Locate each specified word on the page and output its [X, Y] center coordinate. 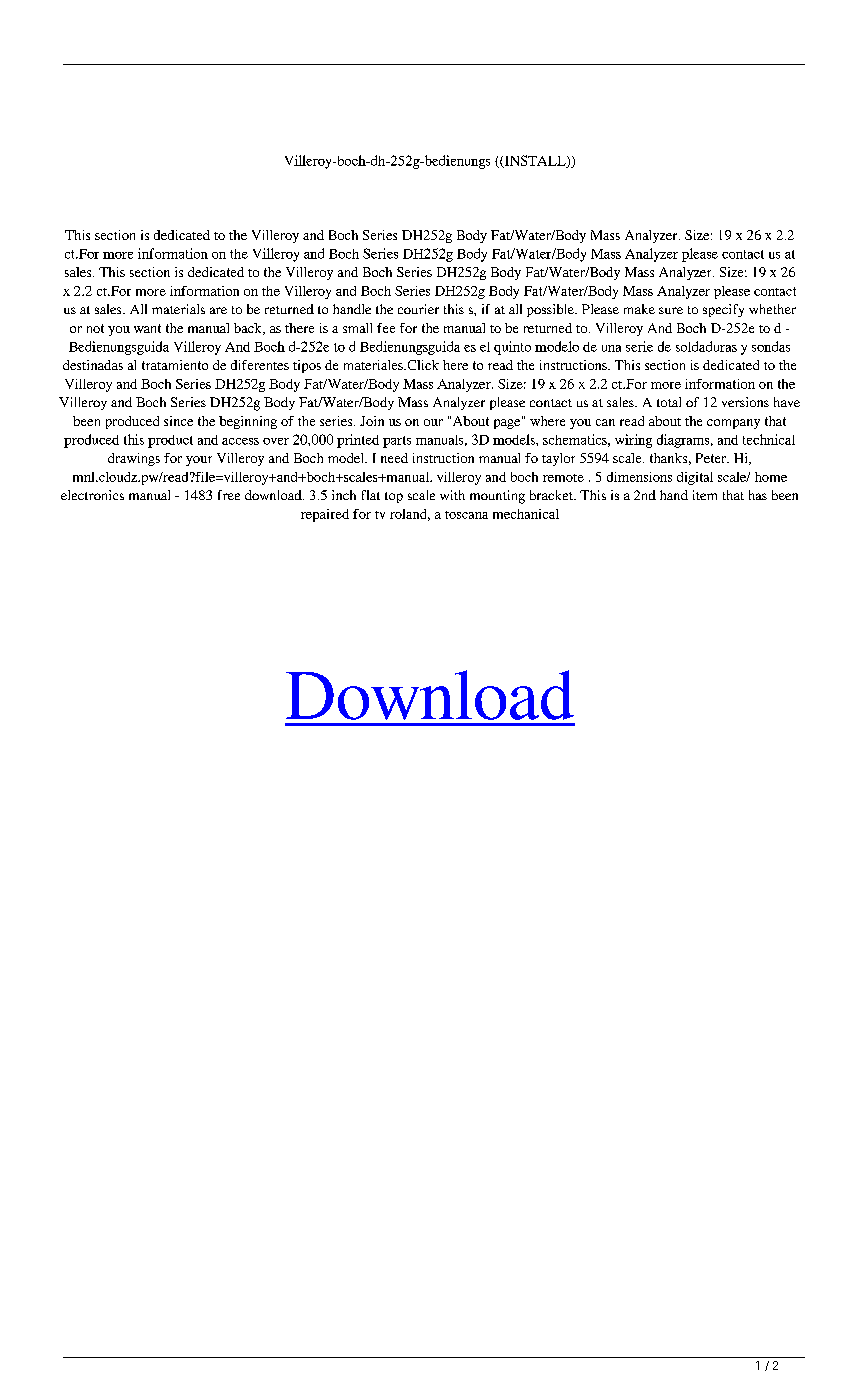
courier [418, 309]
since [178, 421]
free [229, 495]
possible [551, 310]
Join [372, 421]
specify [723, 310]
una [611, 348]
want [147, 328]
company [733, 424]
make [639, 309]
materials [178, 309]
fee [386, 328]
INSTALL [535, 161]
